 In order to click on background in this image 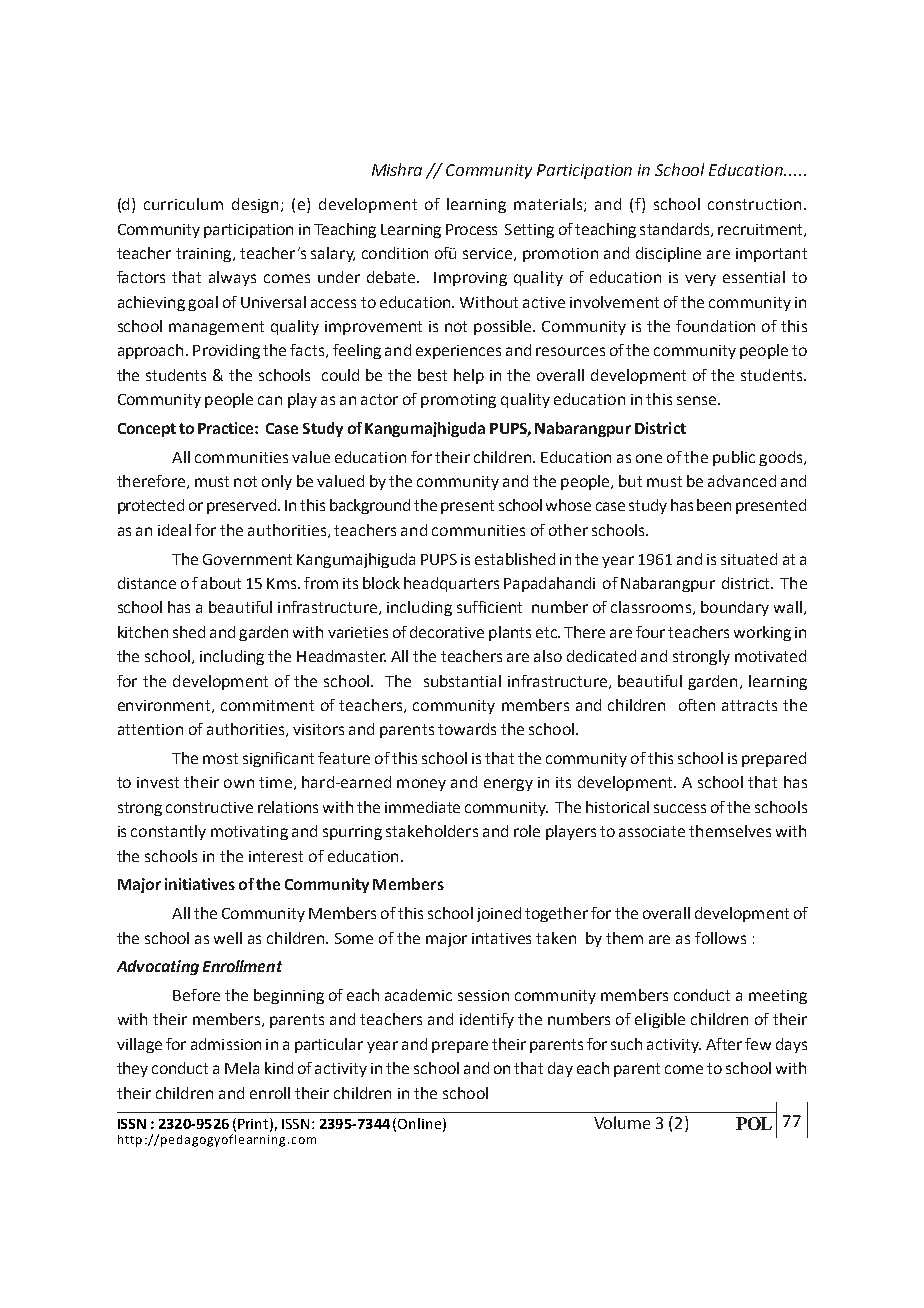, I will do `click(370, 506)`.
